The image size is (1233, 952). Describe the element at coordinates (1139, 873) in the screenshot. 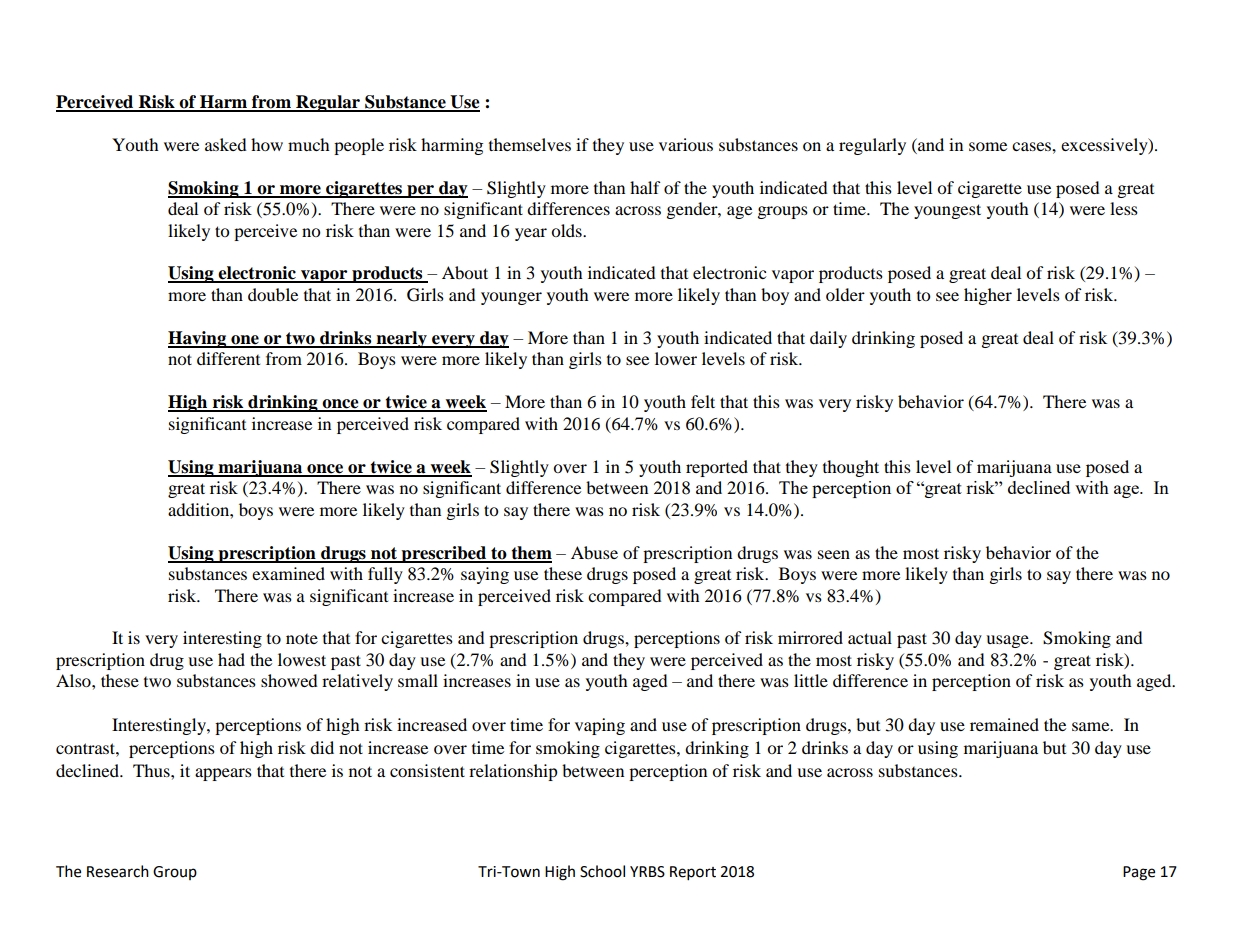

I see `Page` at that location.
